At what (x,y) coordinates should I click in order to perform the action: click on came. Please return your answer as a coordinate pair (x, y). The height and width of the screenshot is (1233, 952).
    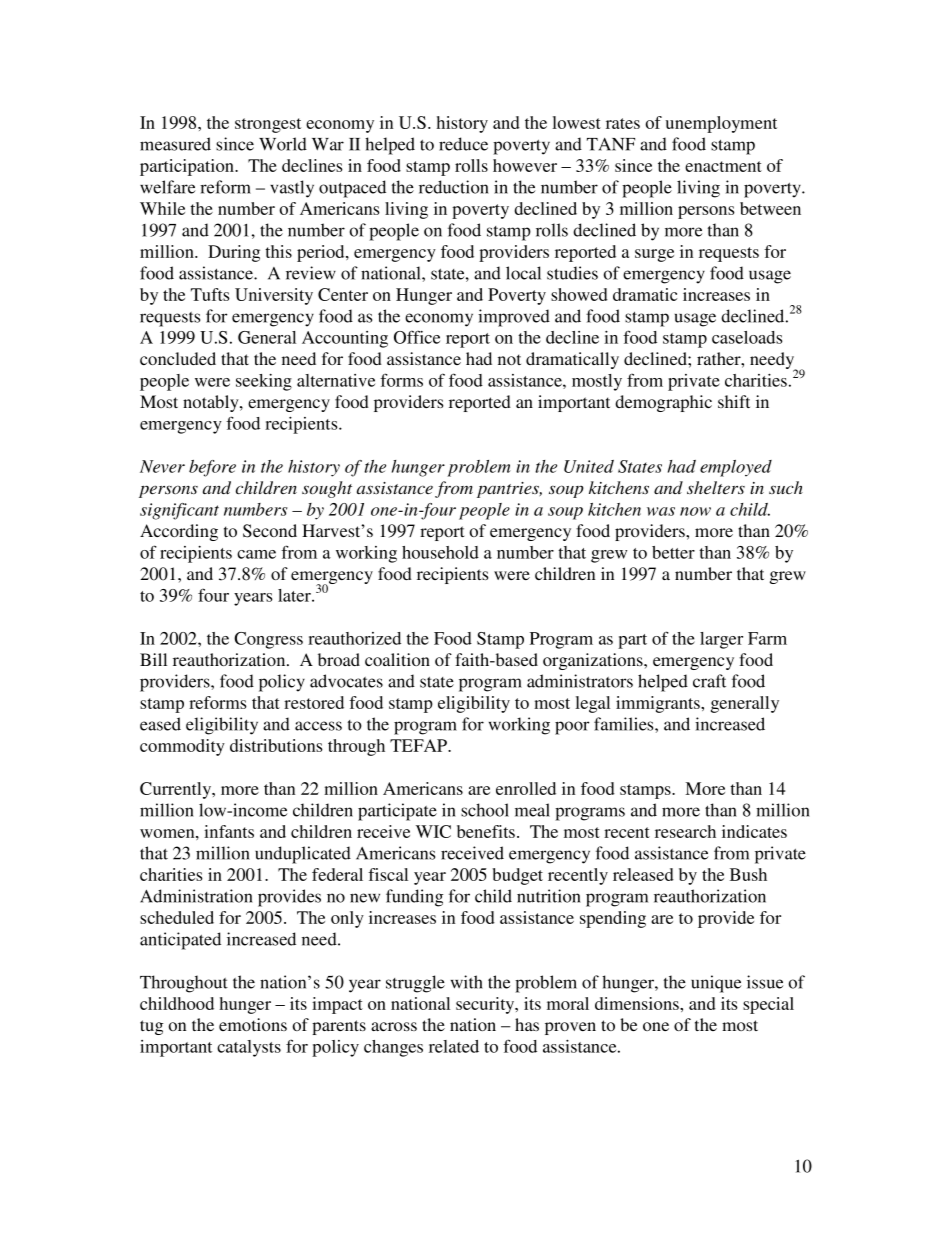
    Looking at the image, I should click on (256, 554).
